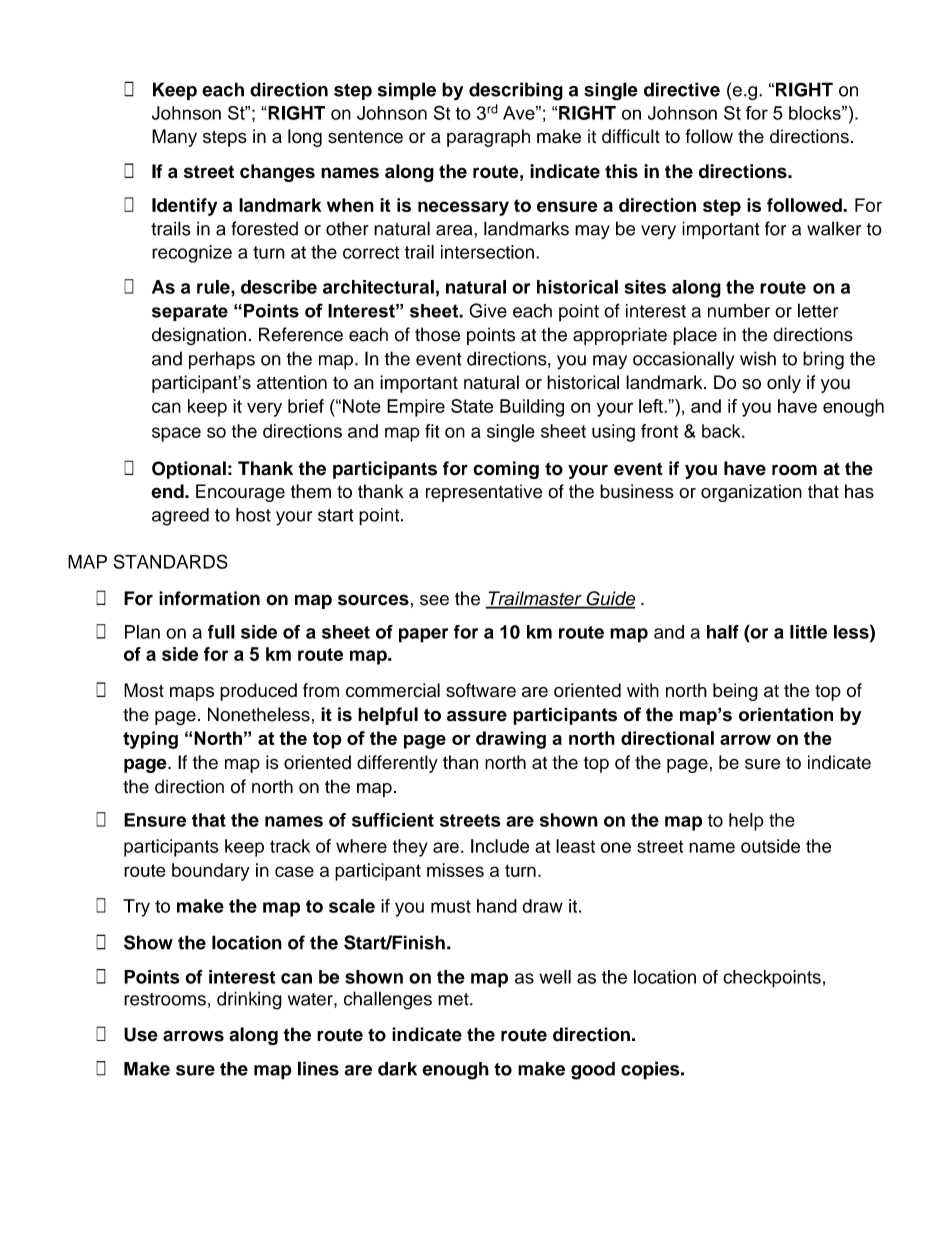 The image size is (952, 1233). I want to click on Give, so click(488, 310).
